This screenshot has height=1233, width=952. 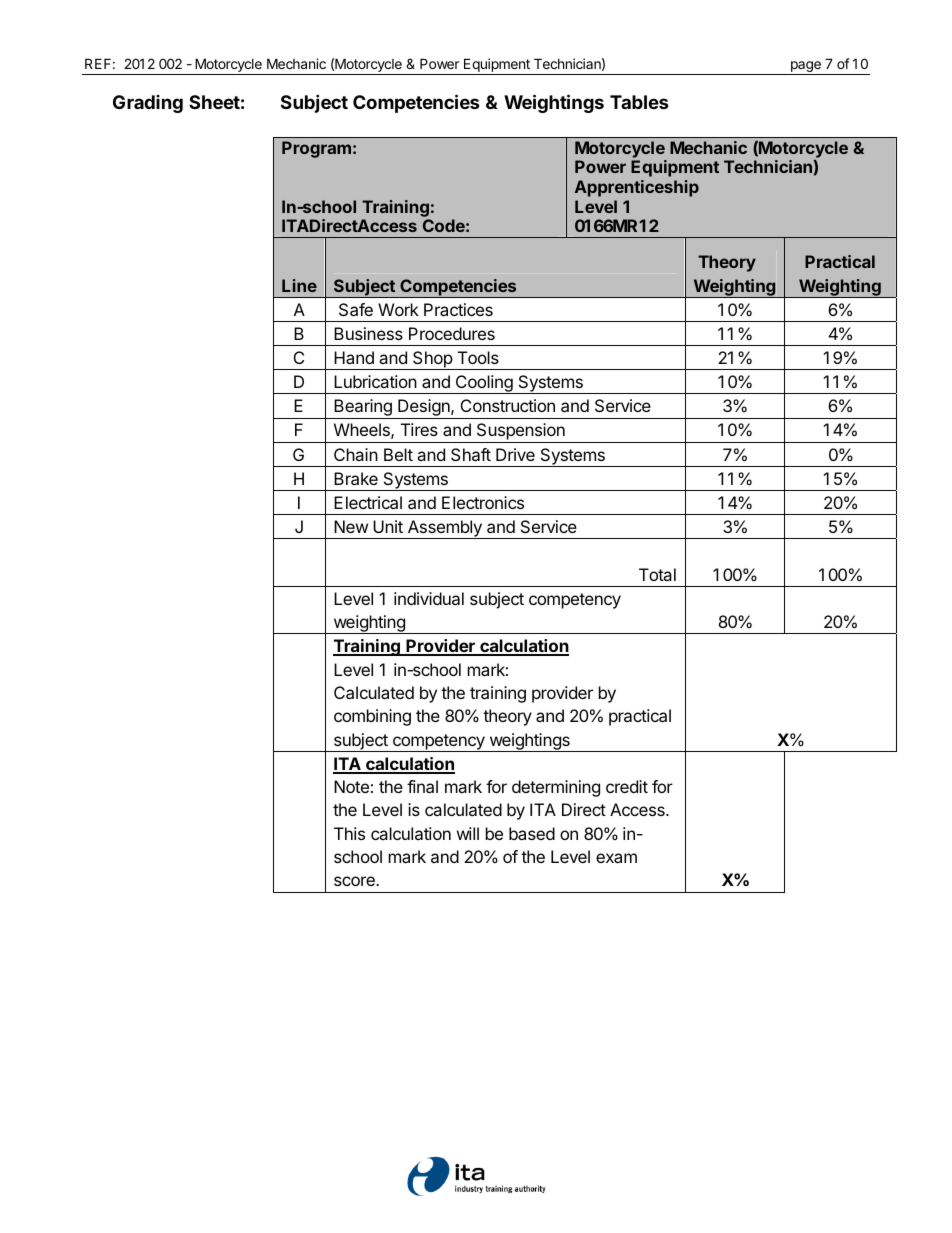 What do you see at coordinates (351, 526) in the screenshot?
I see `New` at bounding box center [351, 526].
